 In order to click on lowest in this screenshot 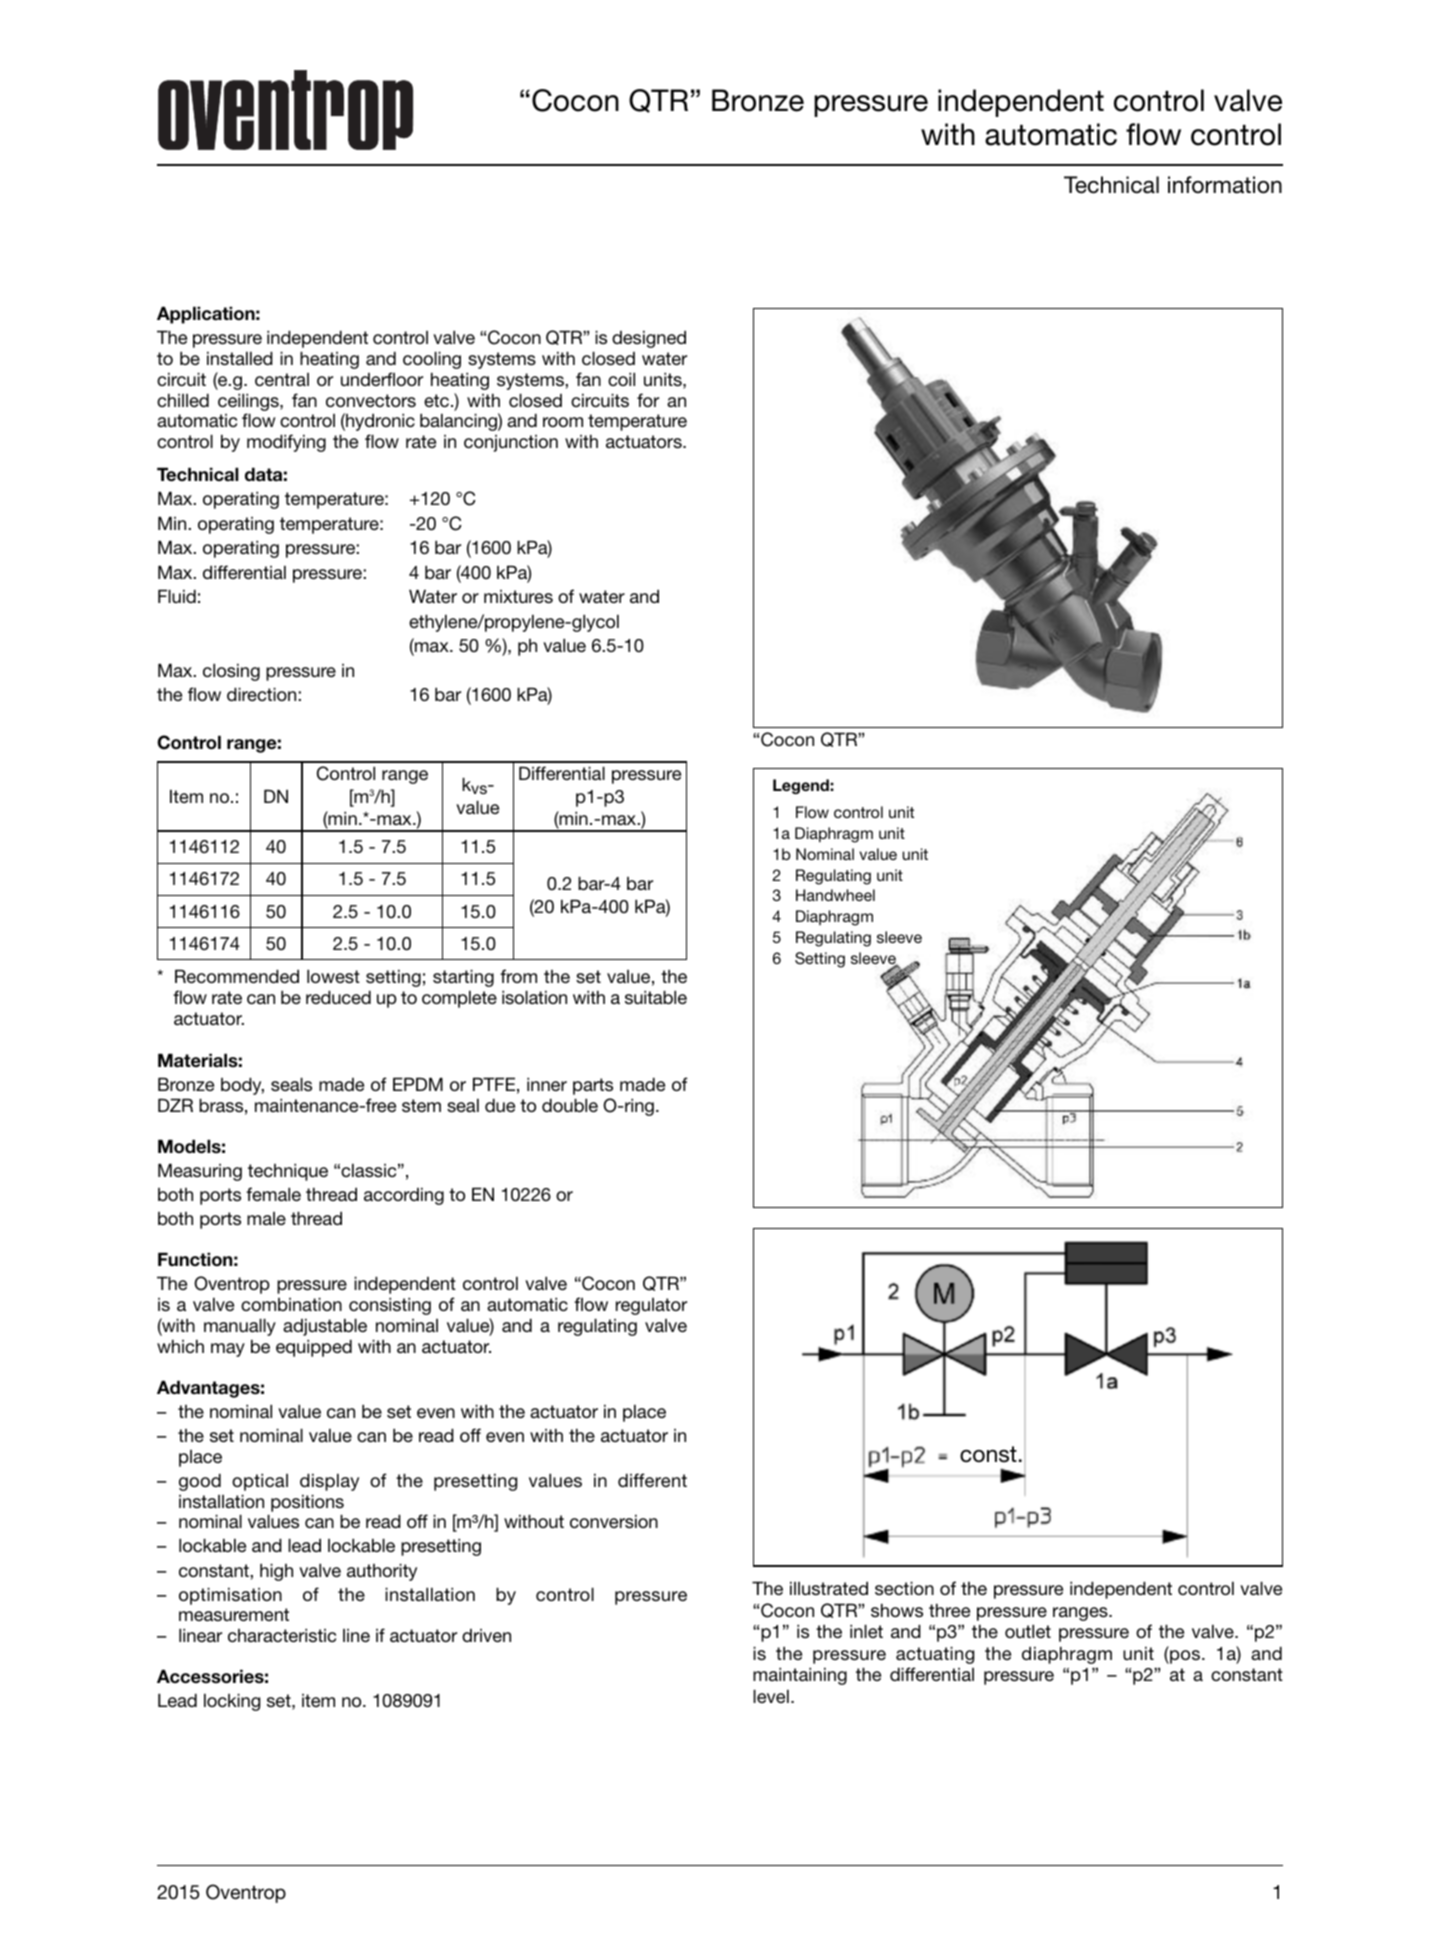, I will do `click(333, 976)`.
